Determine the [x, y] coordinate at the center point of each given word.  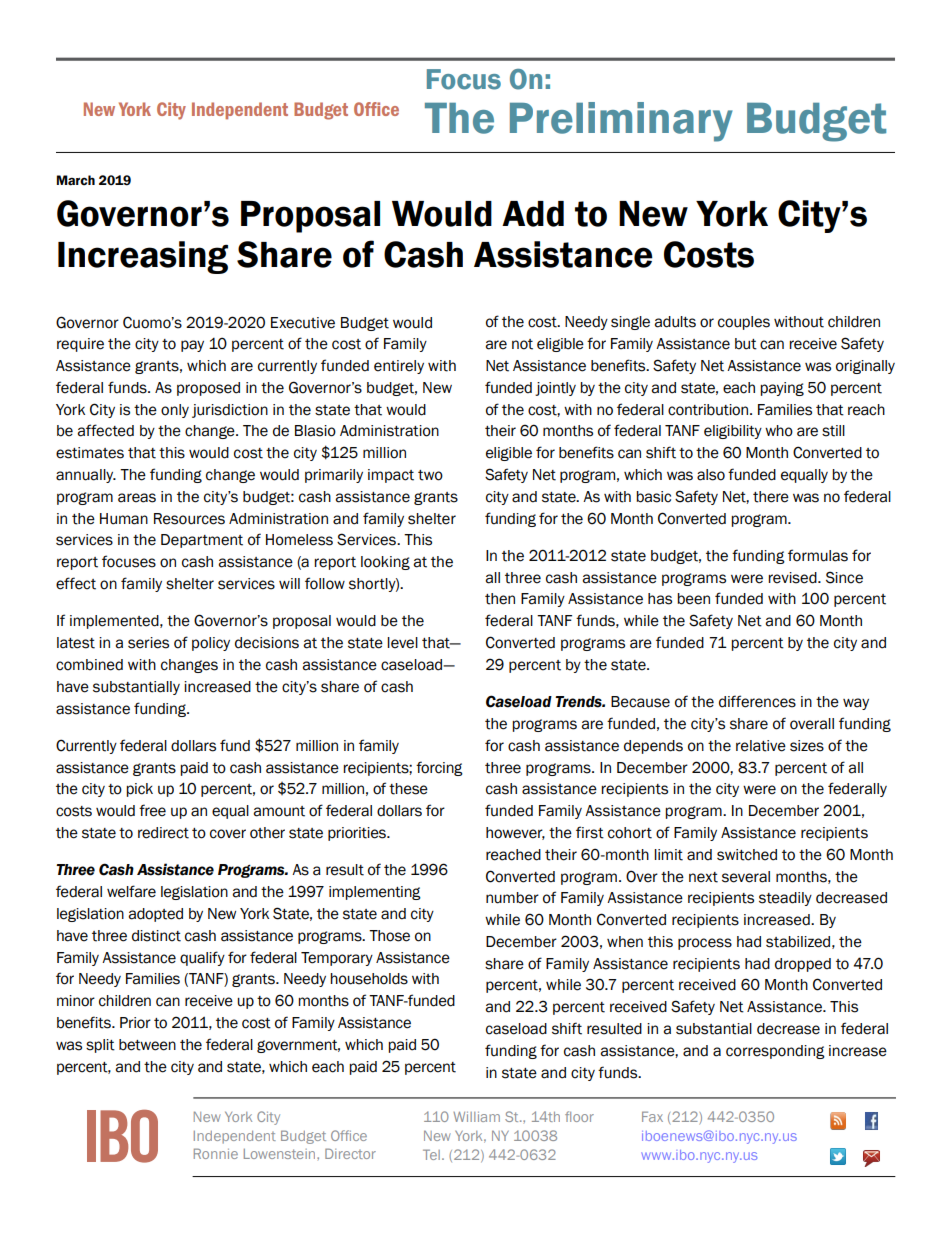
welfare [131, 891]
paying [782, 389]
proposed [208, 389]
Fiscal [518, 101]
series [148, 643]
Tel [431, 1154]
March [76, 180]
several [746, 877]
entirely [399, 367]
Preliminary [621, 122]
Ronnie [216, 1153]
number [512, 898]
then [500, 599]
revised [793, 578]
